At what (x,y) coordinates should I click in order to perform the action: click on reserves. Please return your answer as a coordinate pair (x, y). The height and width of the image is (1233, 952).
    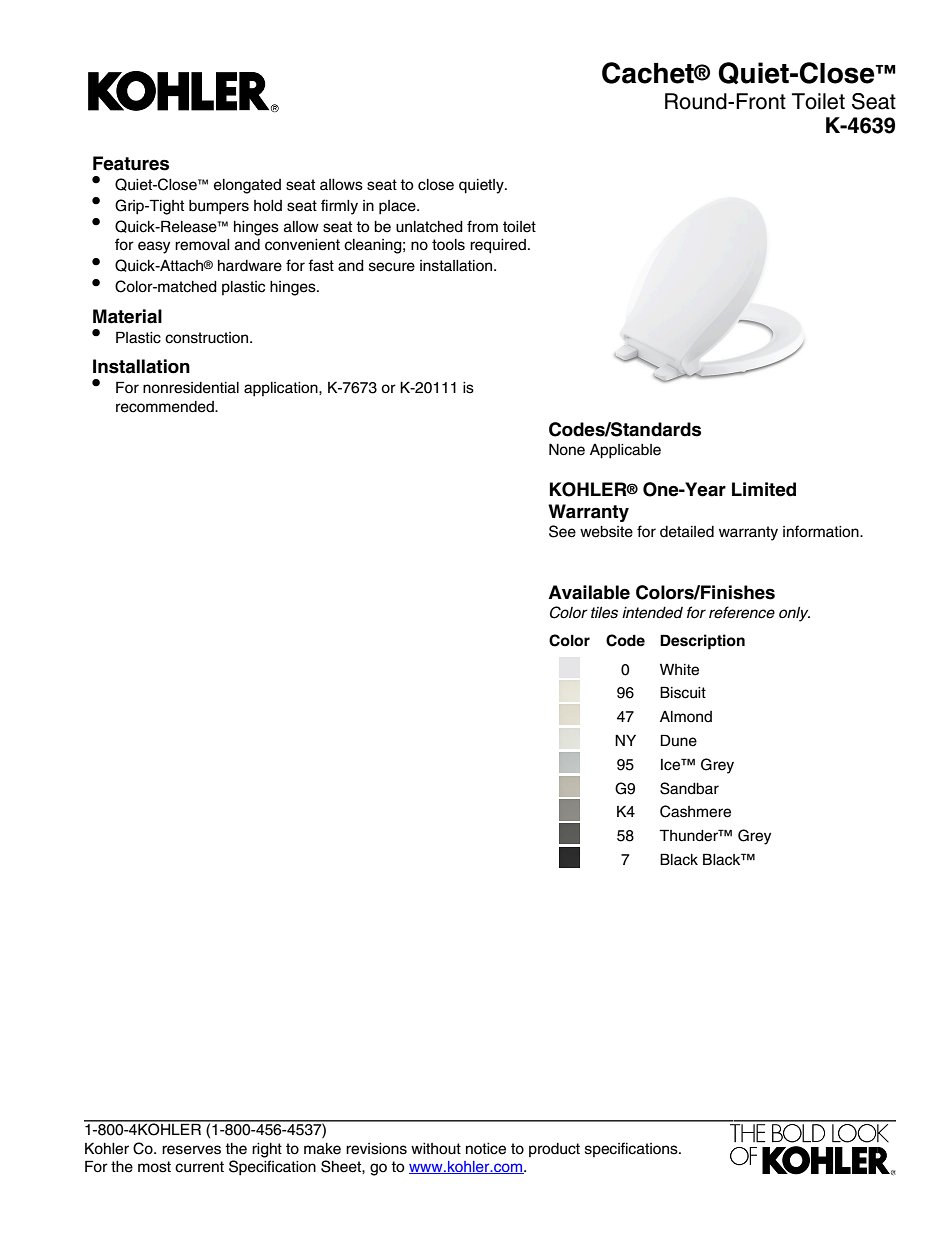
    Looking at the image, I should click on (191, 1150).
